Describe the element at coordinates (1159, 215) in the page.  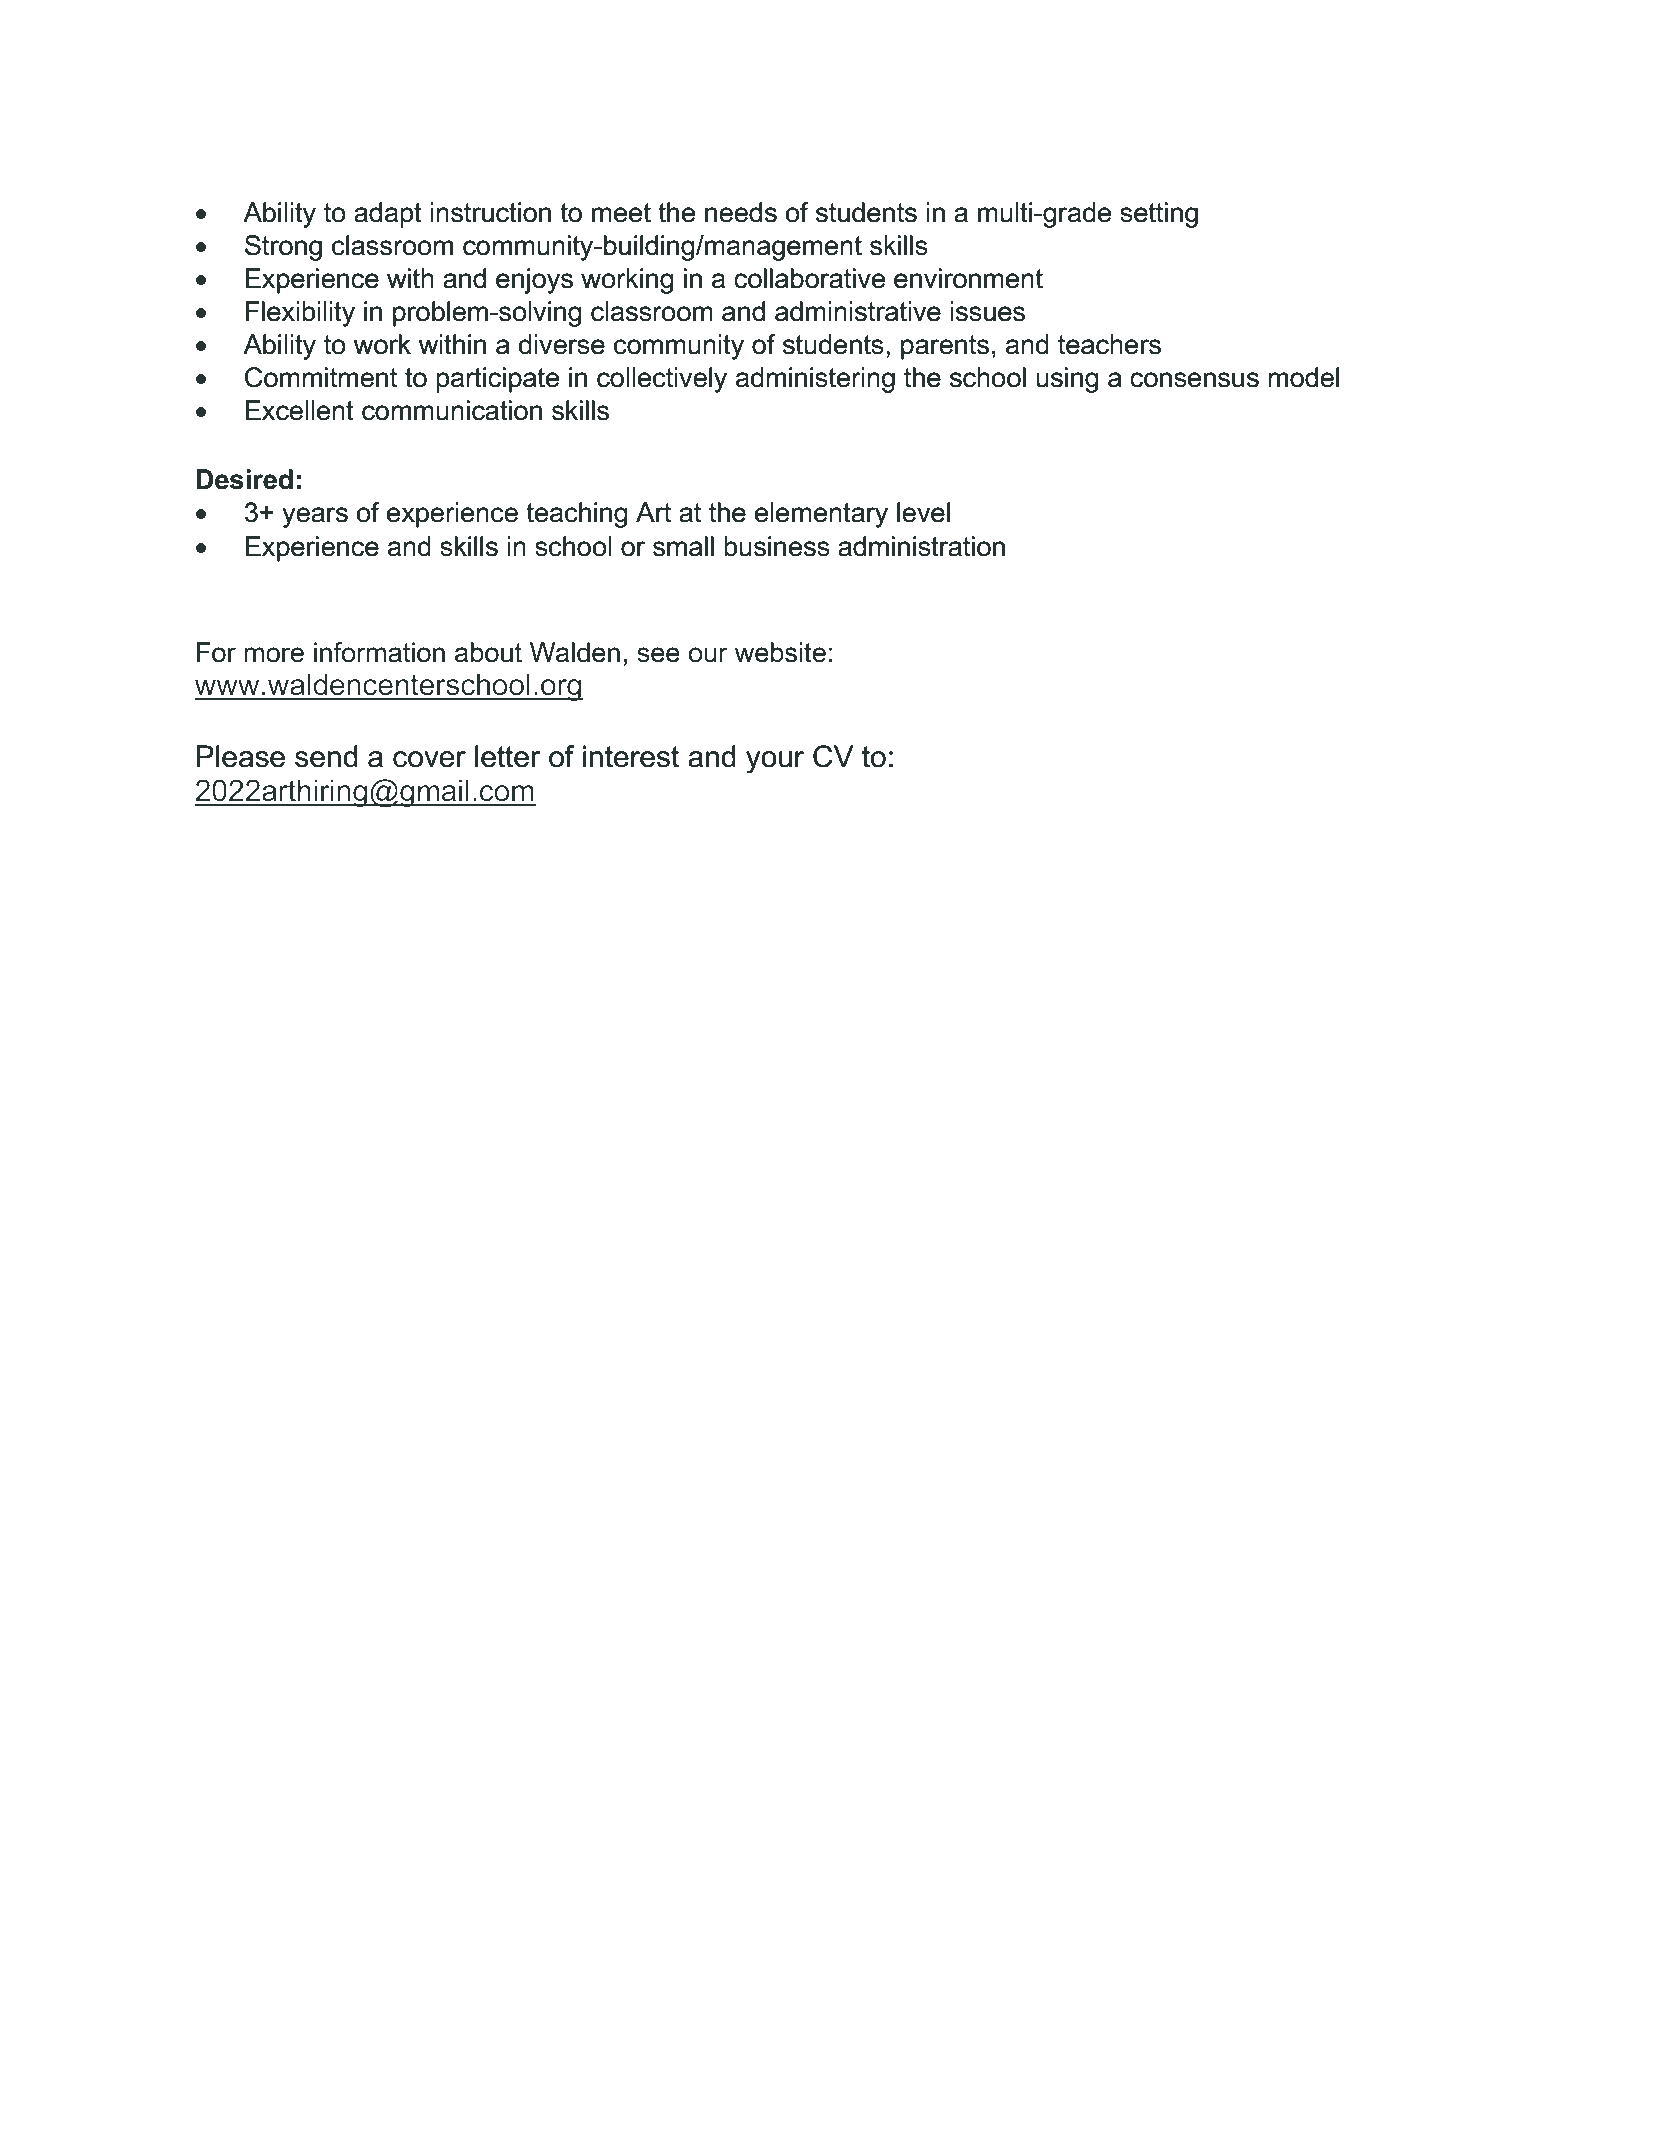
I see `setting` at that location.
